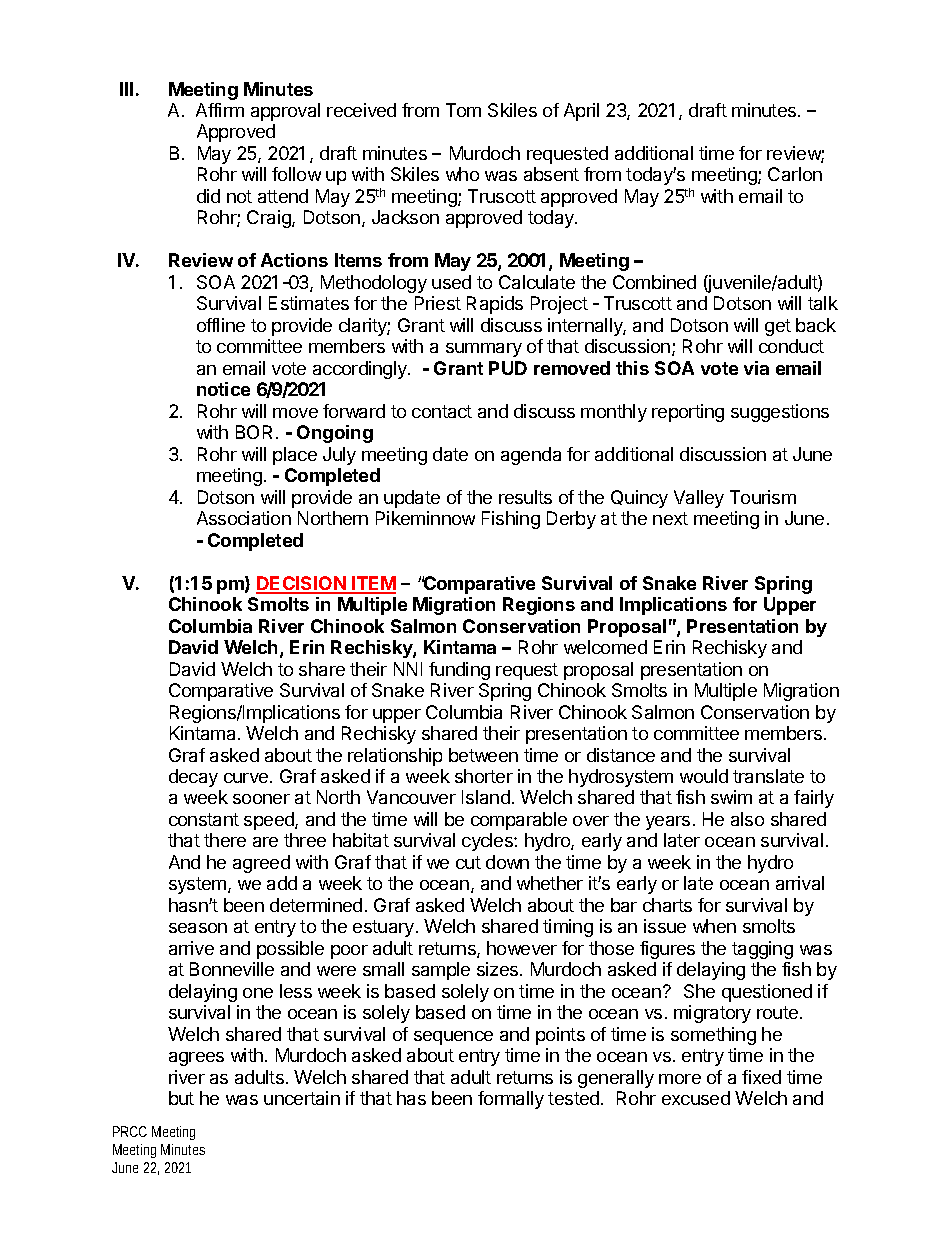 The image size is (952, 1233). What do you see at coordinates (780, 413) in the image?
I see `suggestions` at bounding box center [780, 413].
